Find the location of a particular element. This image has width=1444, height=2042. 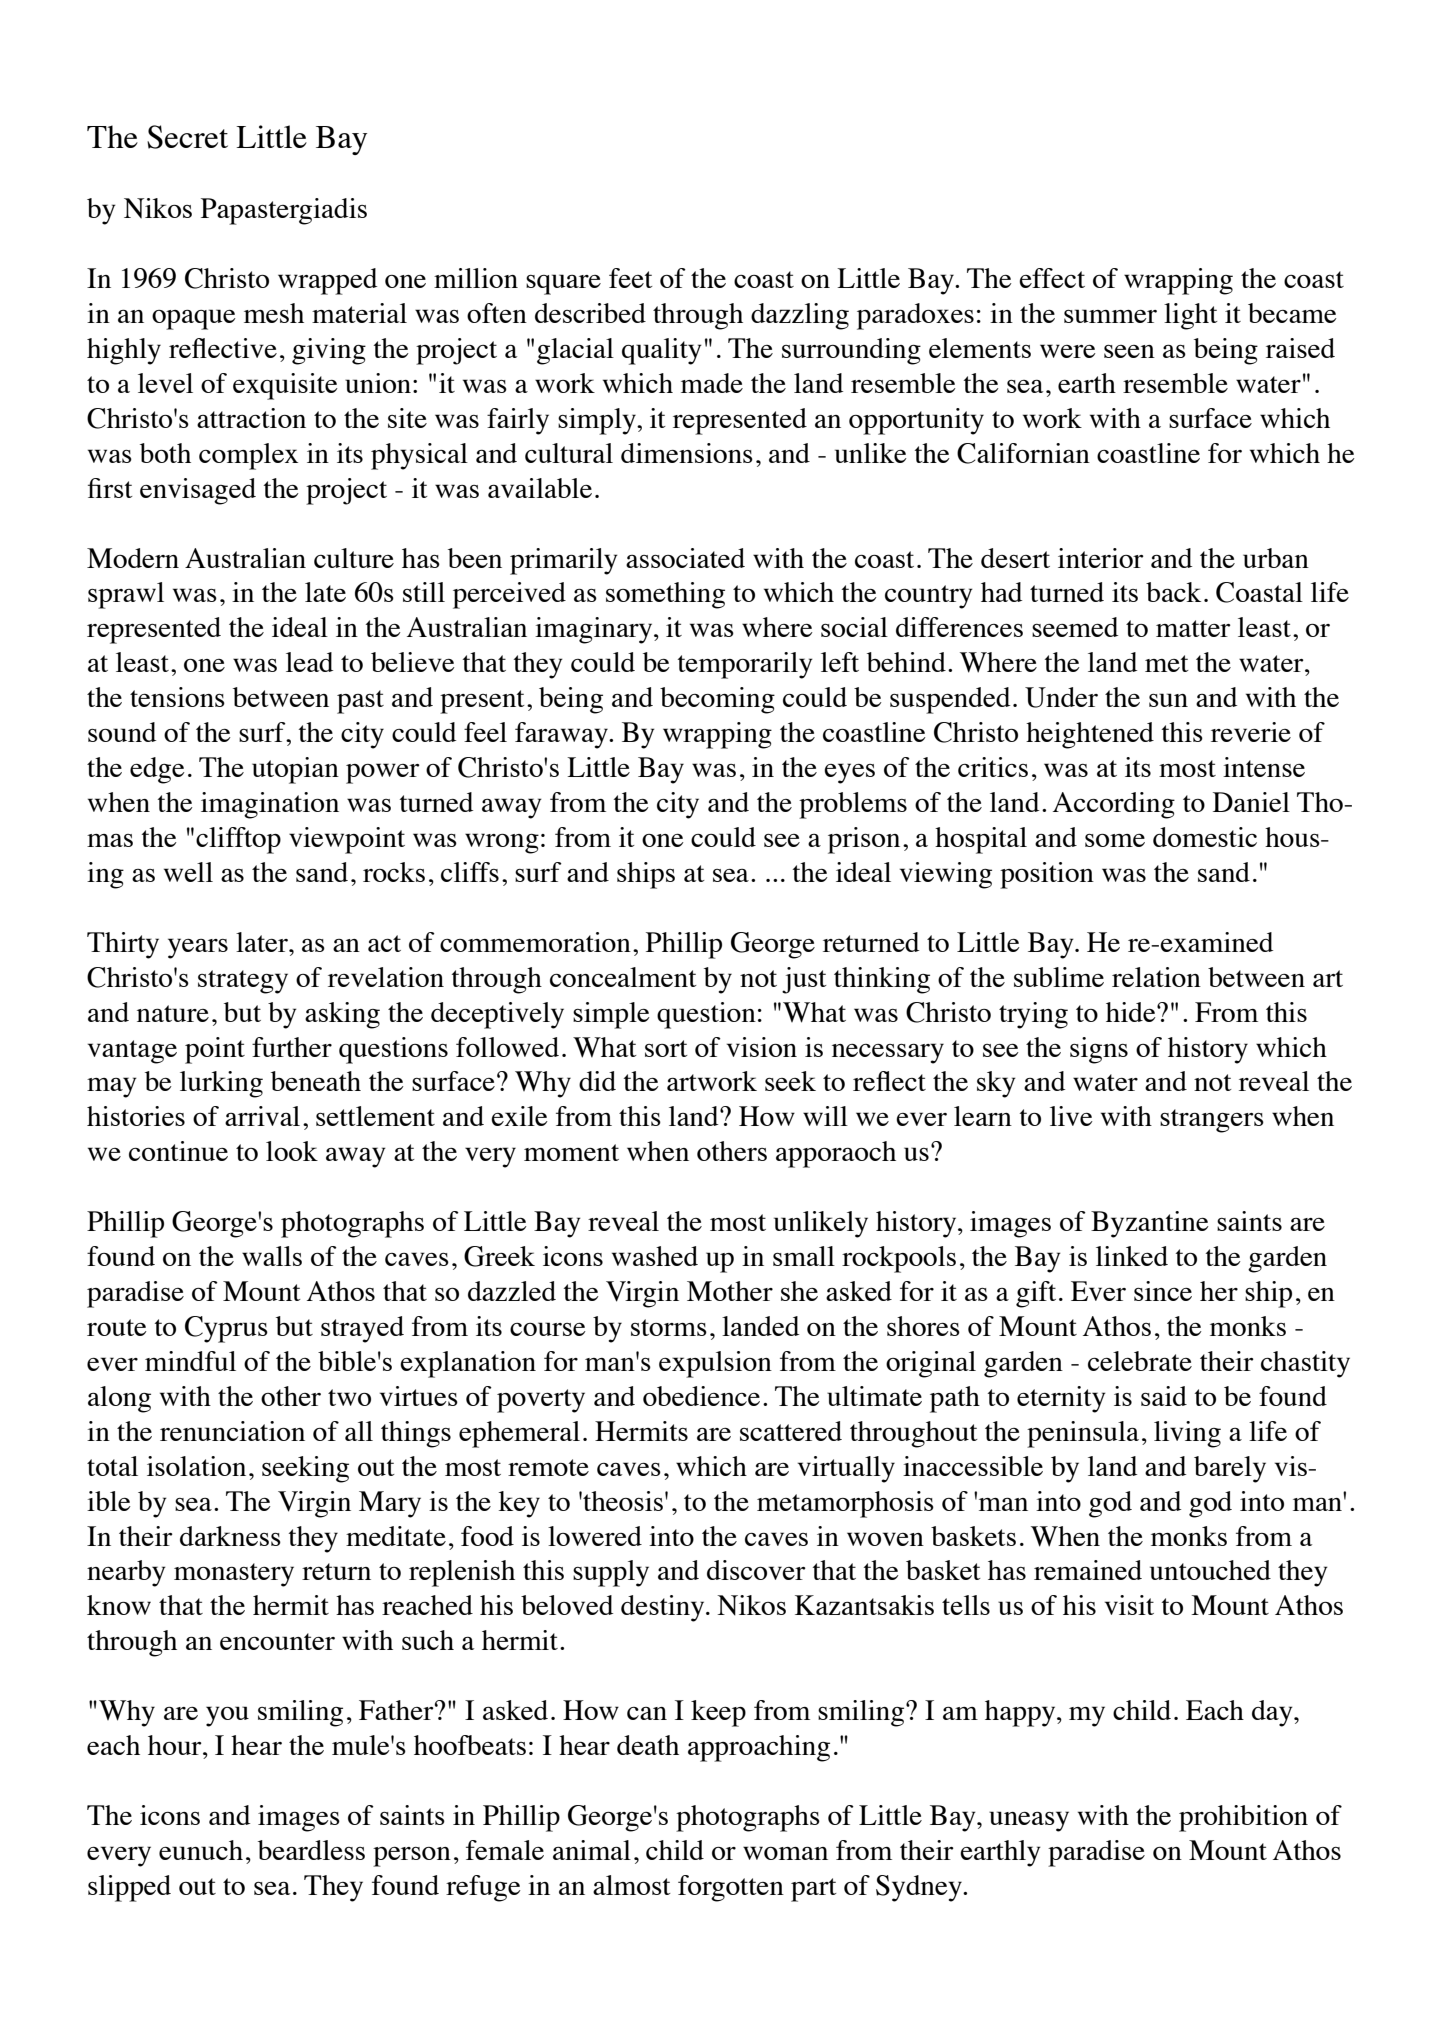

forgotten is located at coordinates (731, 1888).
